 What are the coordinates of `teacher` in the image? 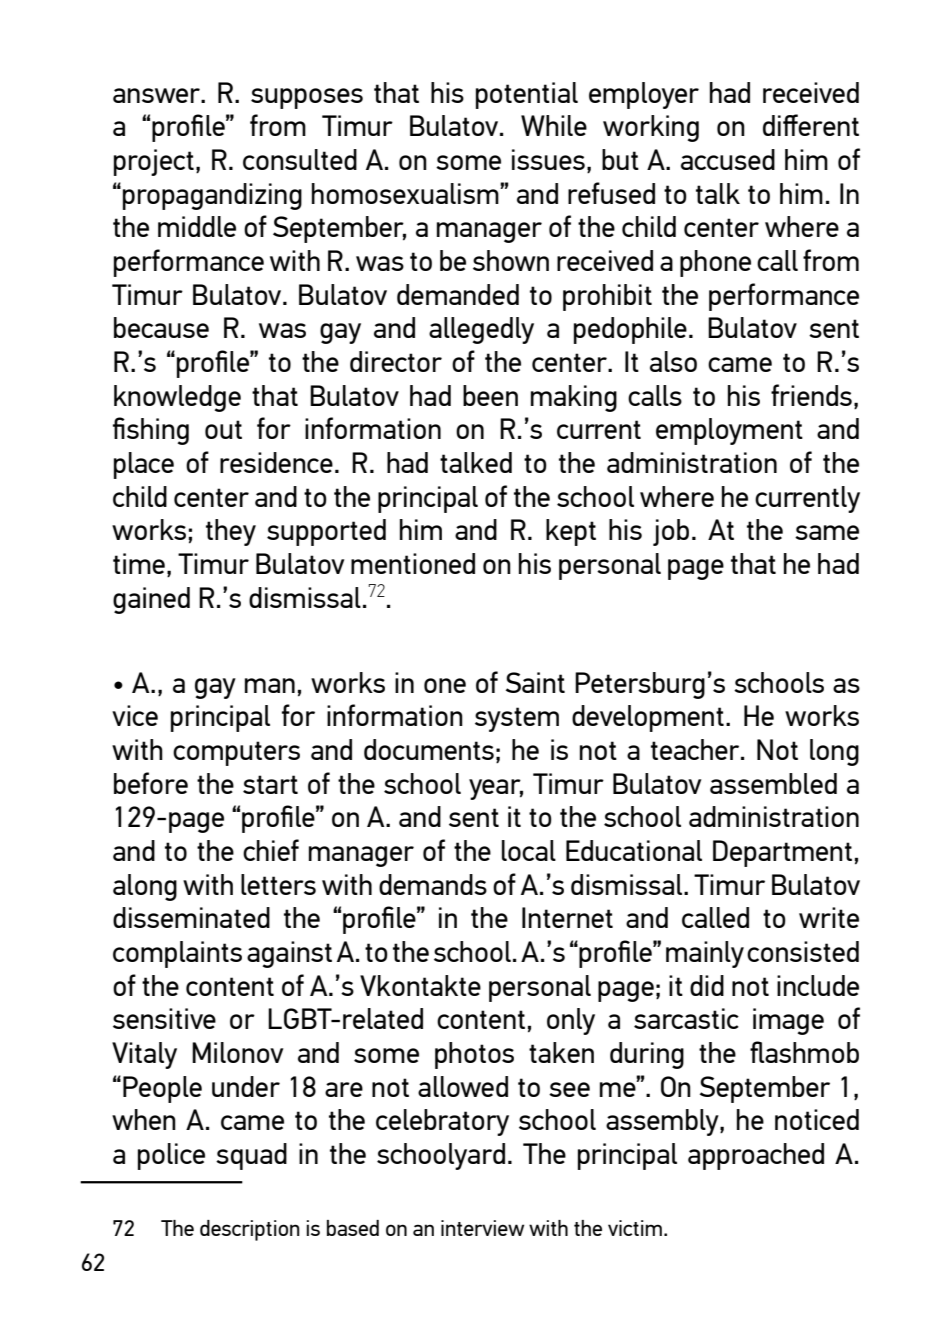 It's located at (696, 749).
